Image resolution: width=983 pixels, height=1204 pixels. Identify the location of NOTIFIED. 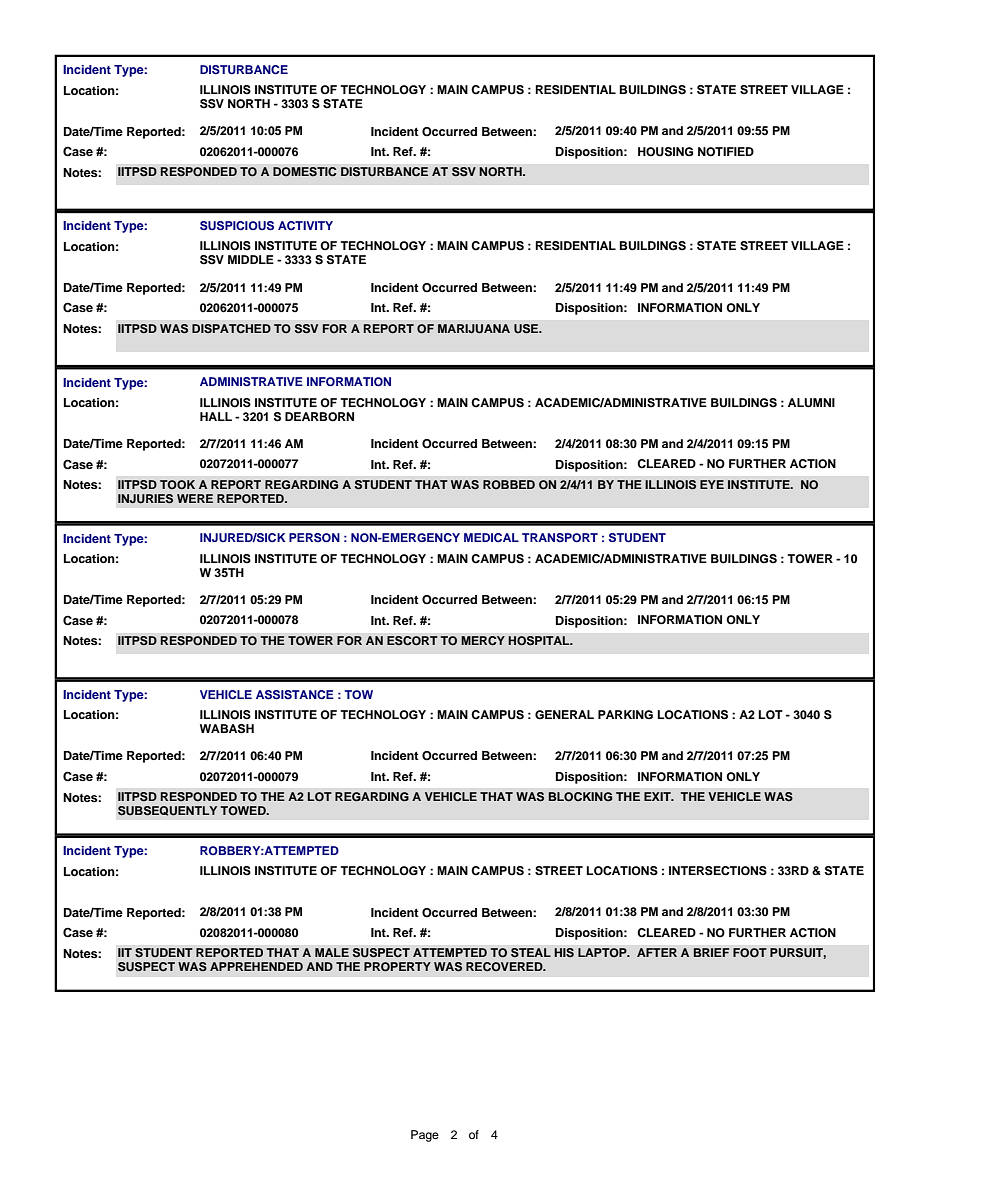
(726, 152).
